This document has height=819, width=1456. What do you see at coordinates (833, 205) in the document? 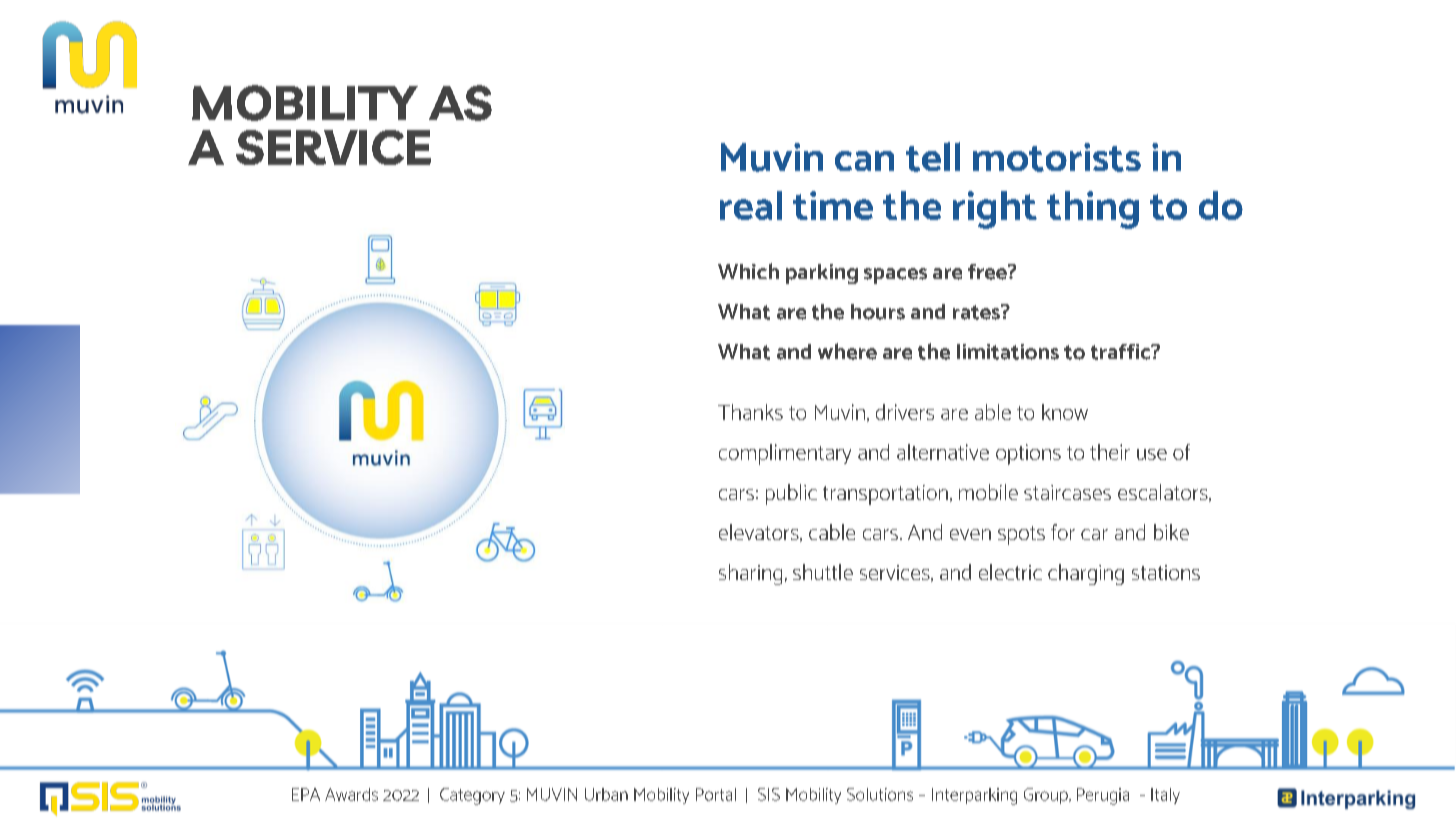
I see `time` at bounding box center [833, 205].
